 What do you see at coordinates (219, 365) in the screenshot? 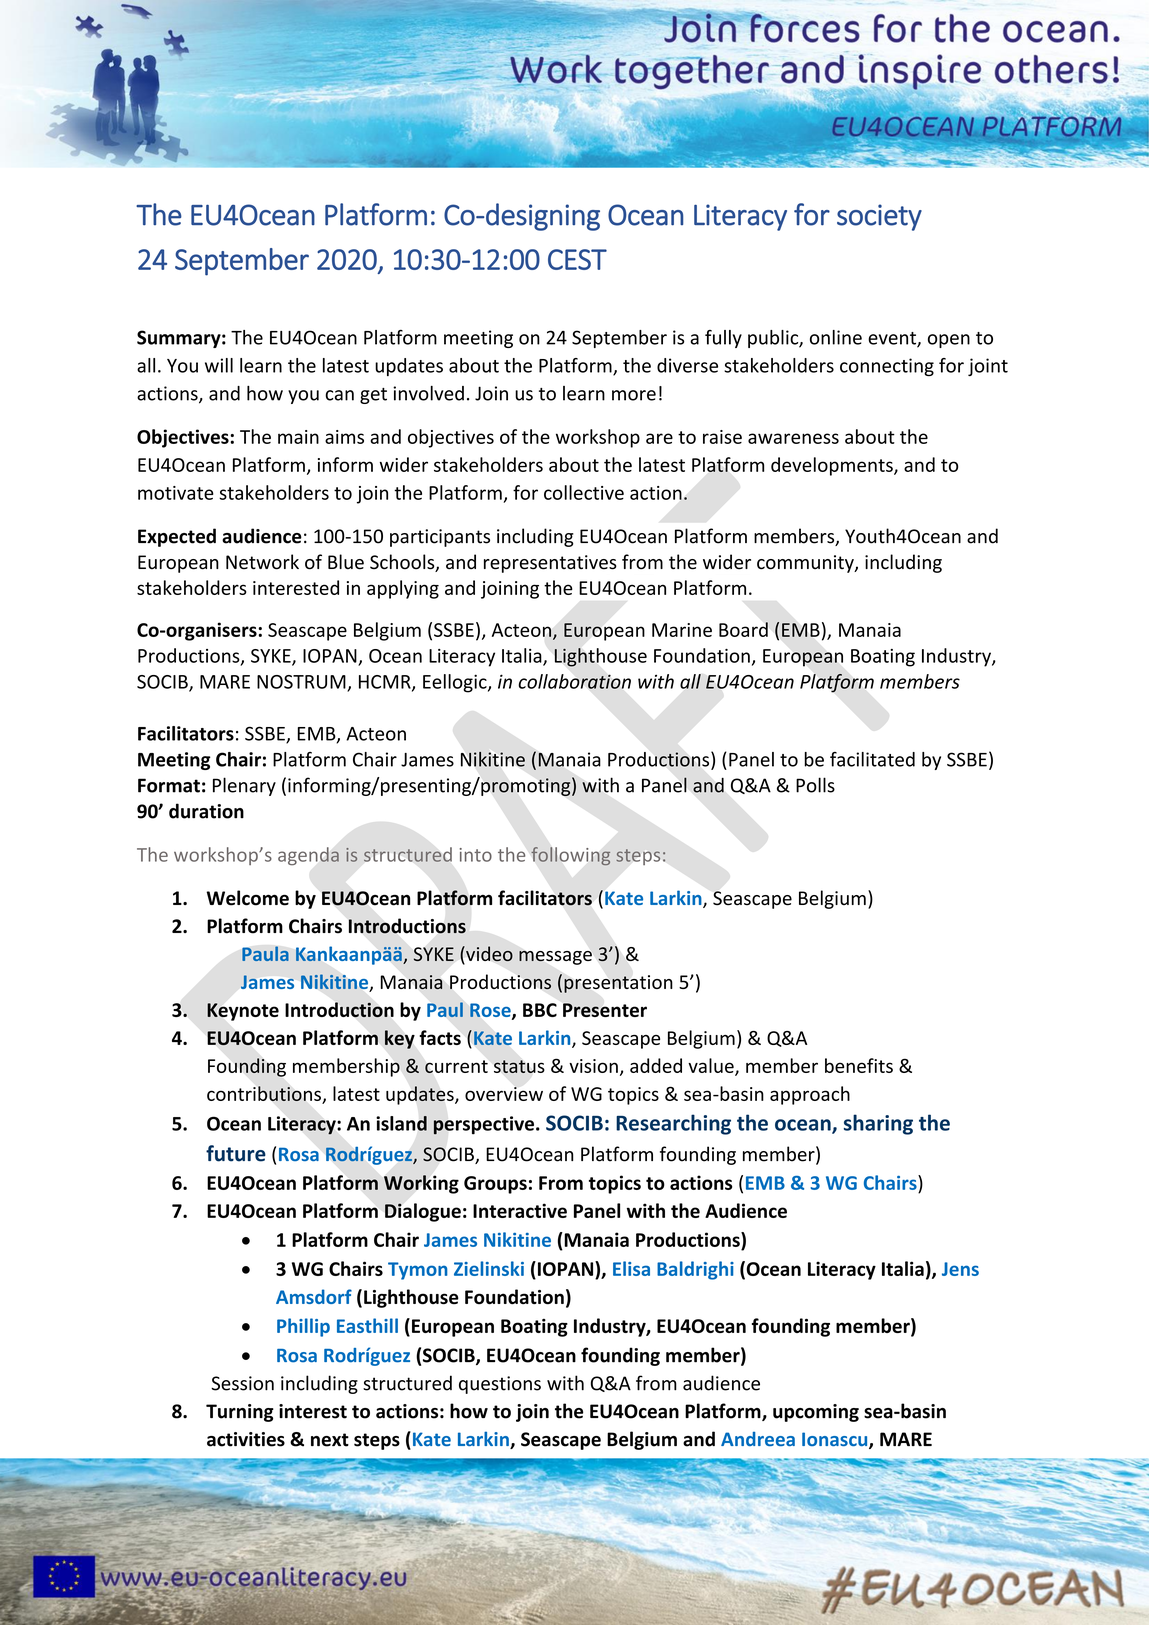
I see `will` at bounding box center [219, 365].
